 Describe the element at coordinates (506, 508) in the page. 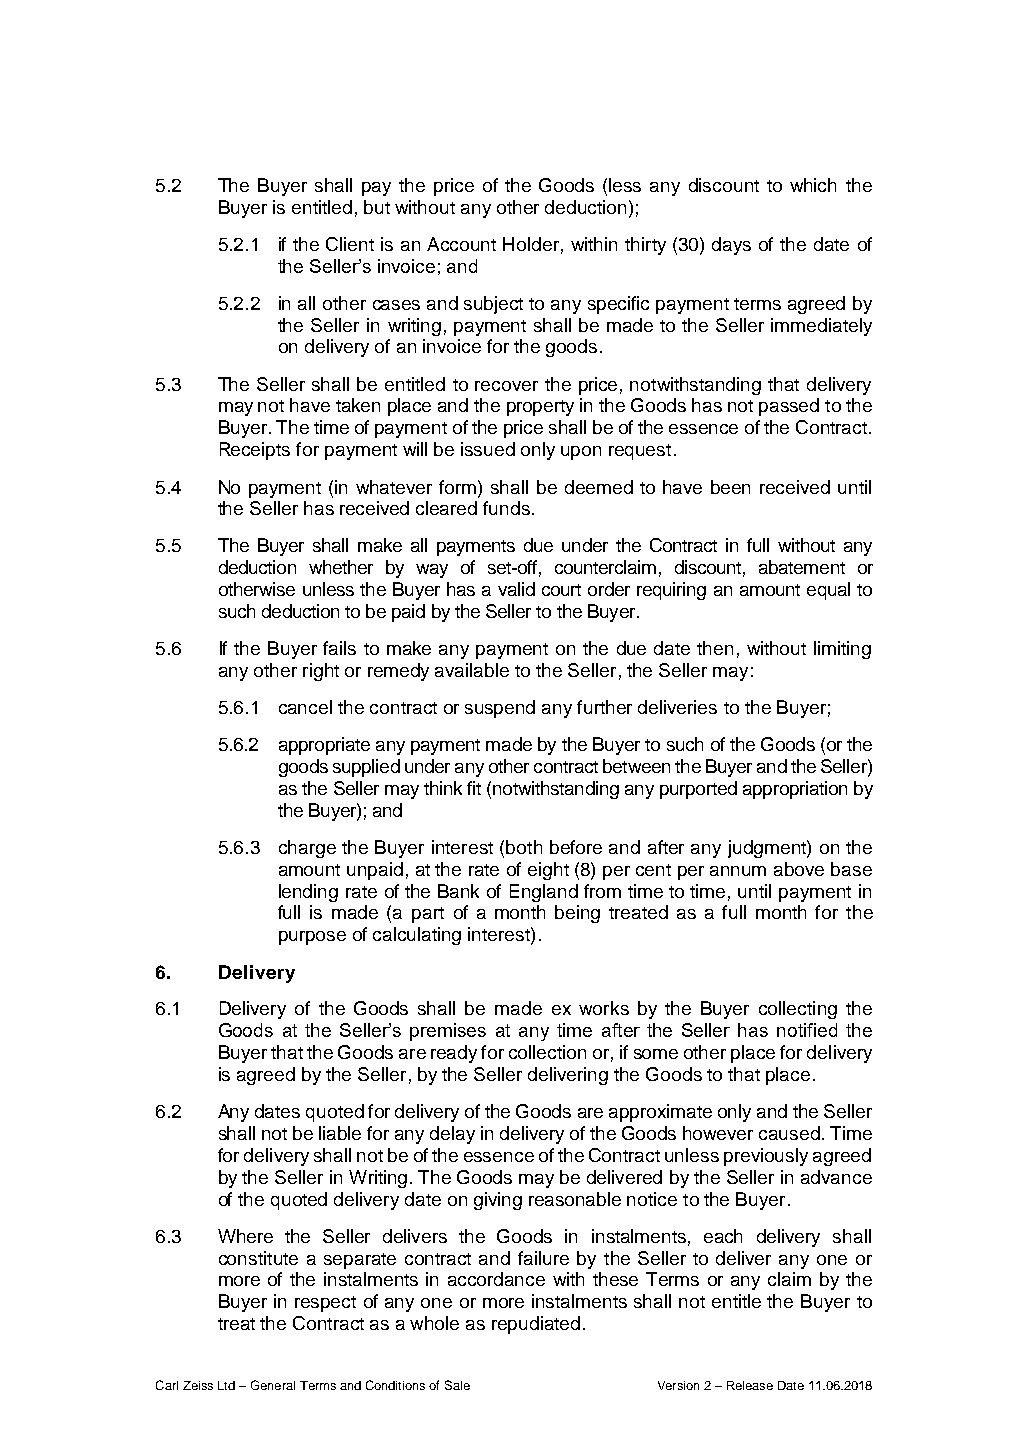

I see `funds` at that location.
